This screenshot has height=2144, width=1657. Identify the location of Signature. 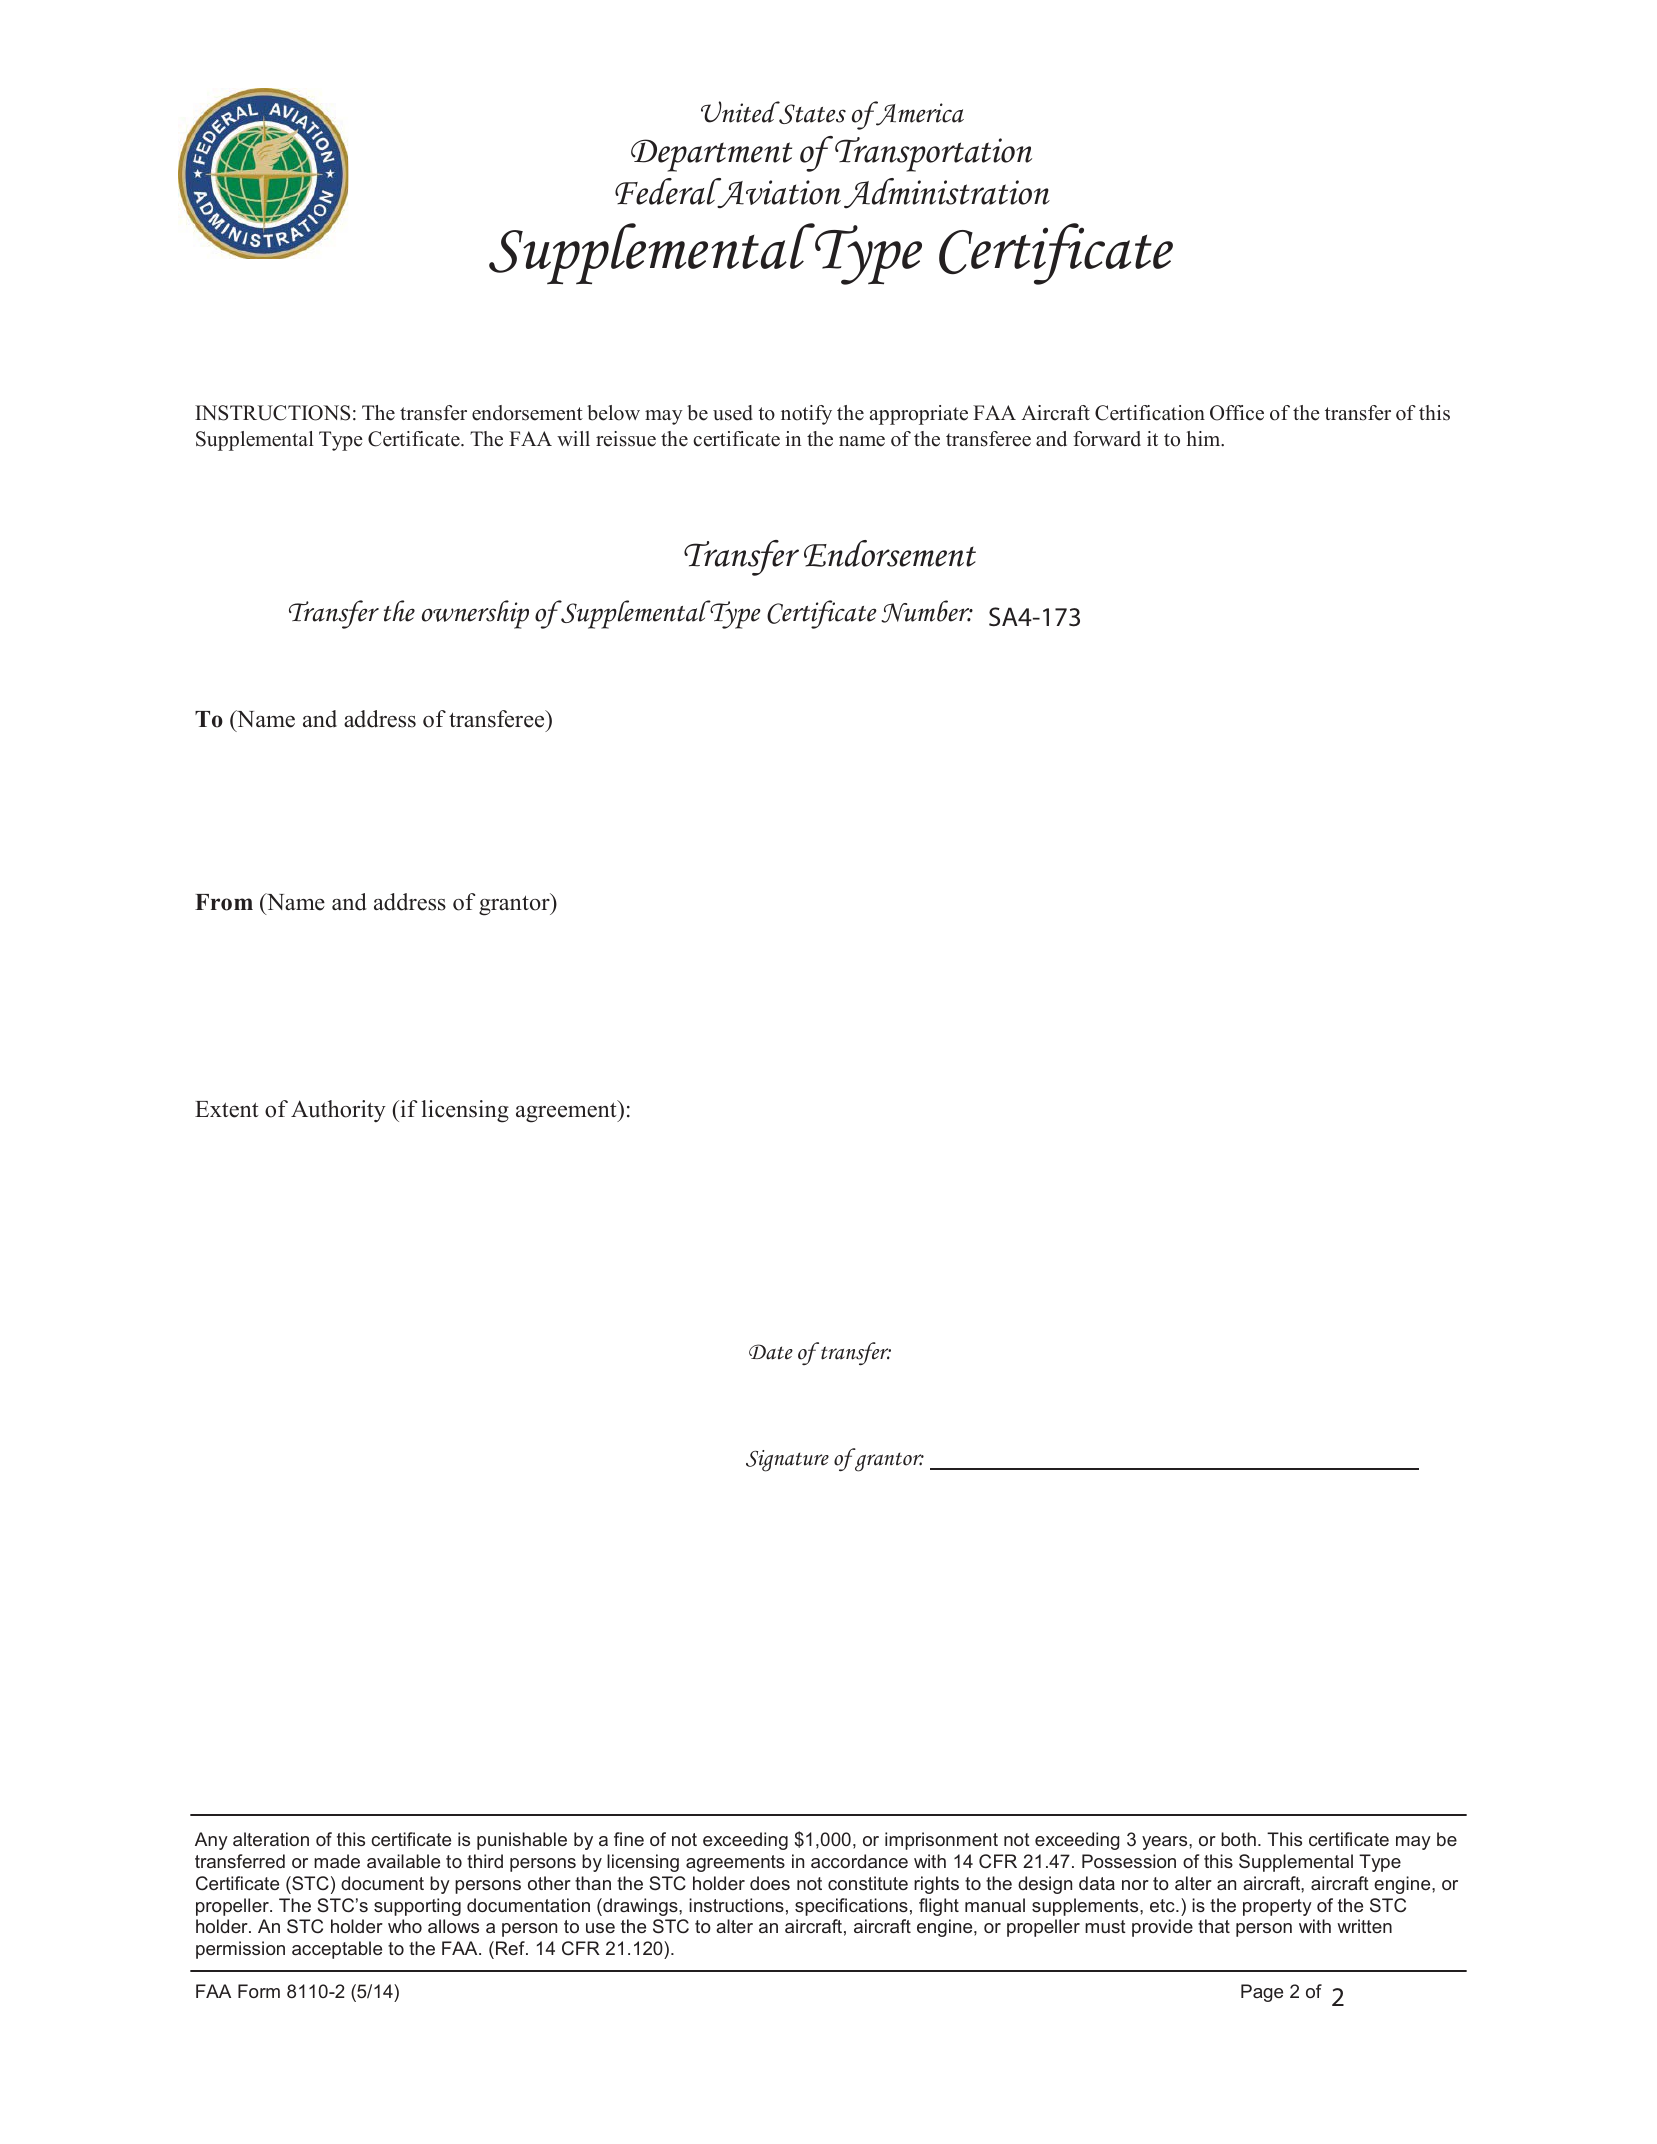
(787, 1461).
